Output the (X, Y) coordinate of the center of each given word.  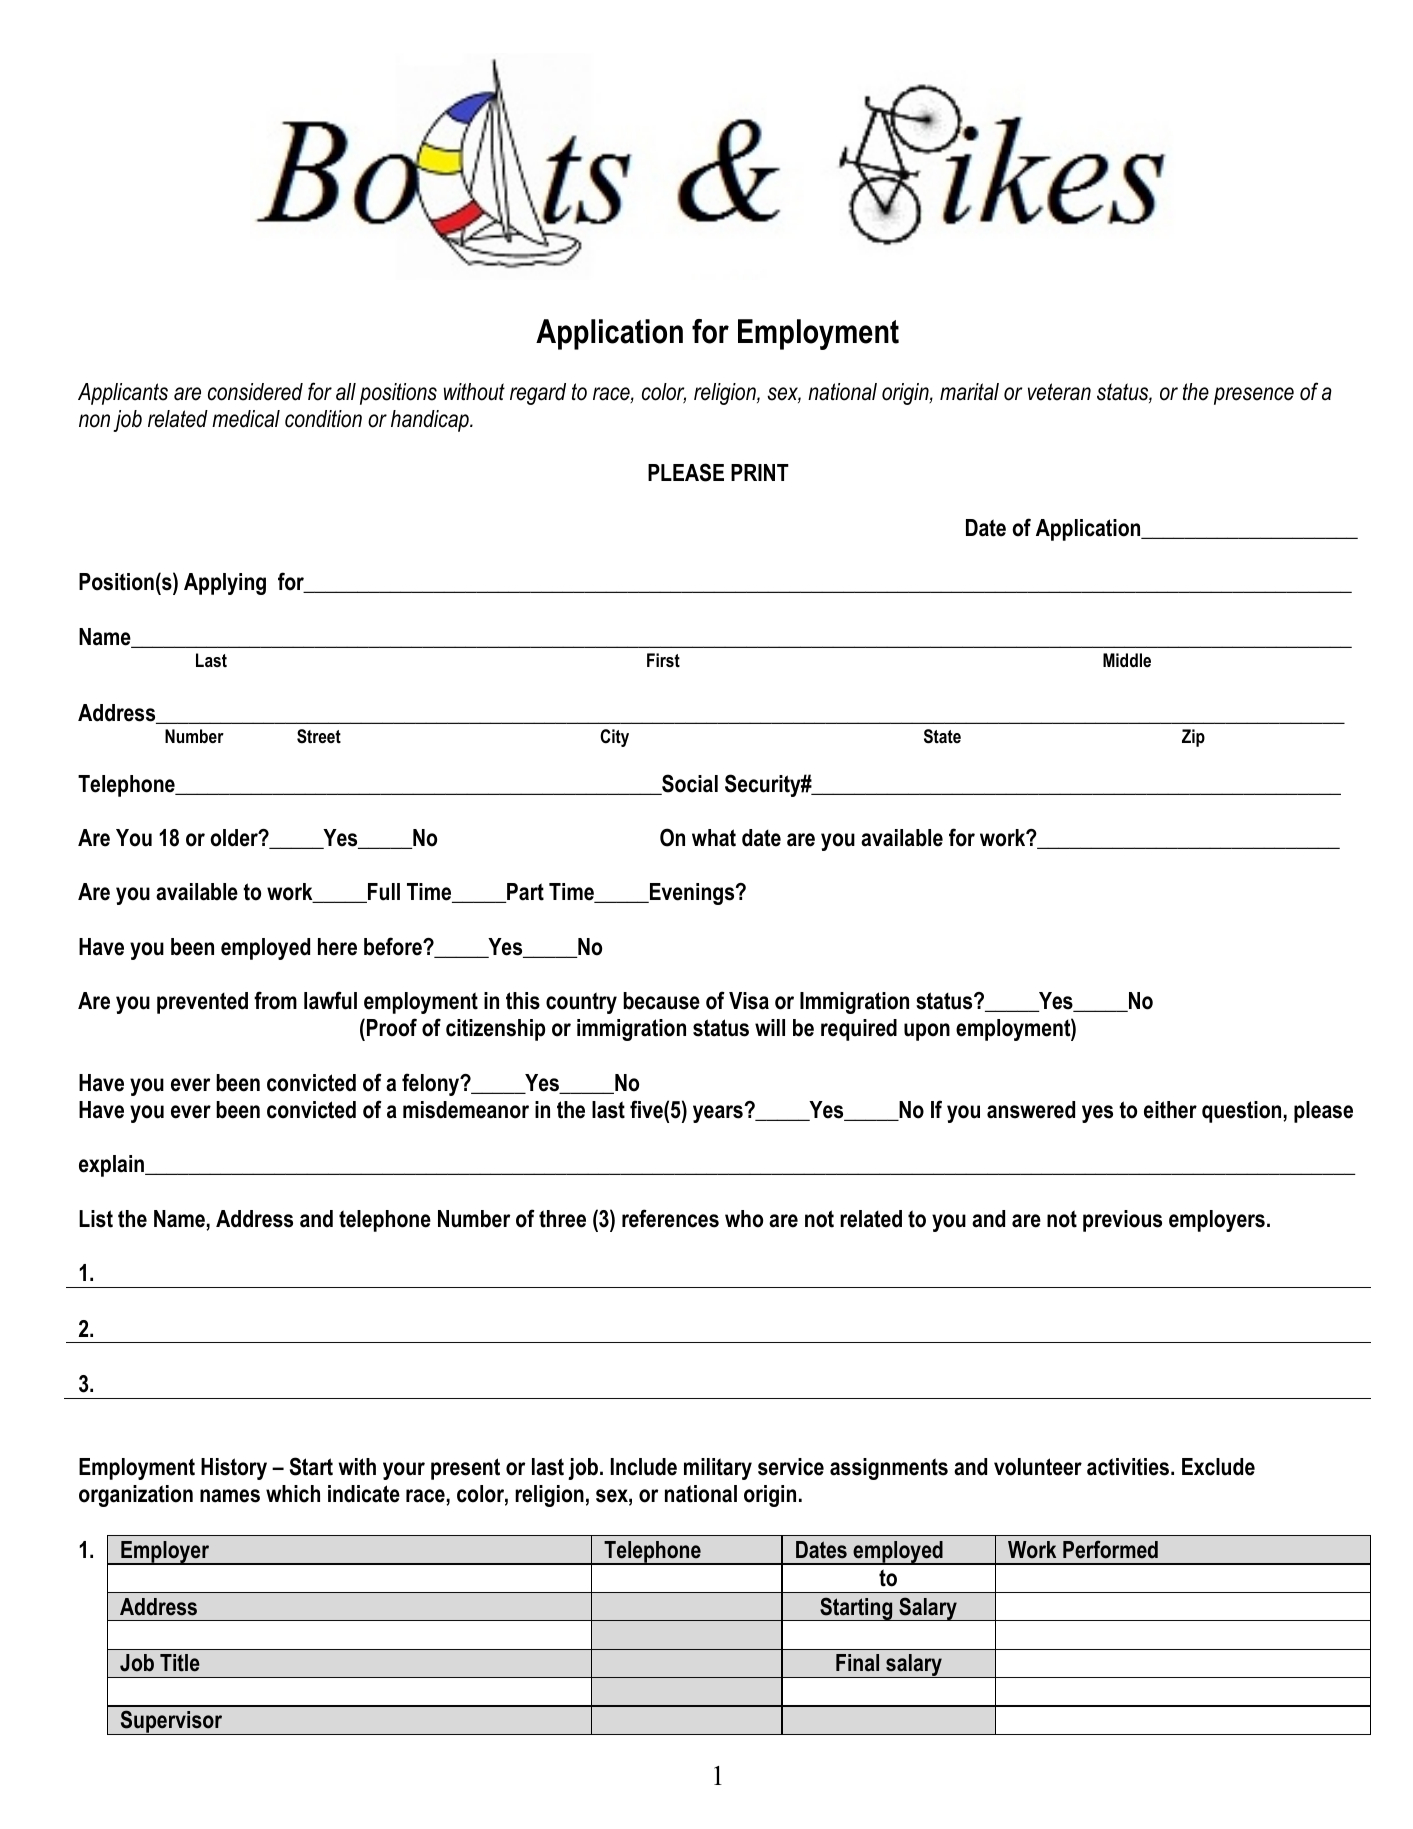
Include (644, 1467)
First (663, 660)
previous (1122, 1221)
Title (180, 1663)
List (96, 1219)
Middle (1127, 660)
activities (1129, 1467)
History (234, 1469)
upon (927, 1032)
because (661, 1001)
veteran (1059, 392)
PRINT (760, 472)
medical (246, 419)
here (337, 947)
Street (319, 736)
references (670, 1218)
